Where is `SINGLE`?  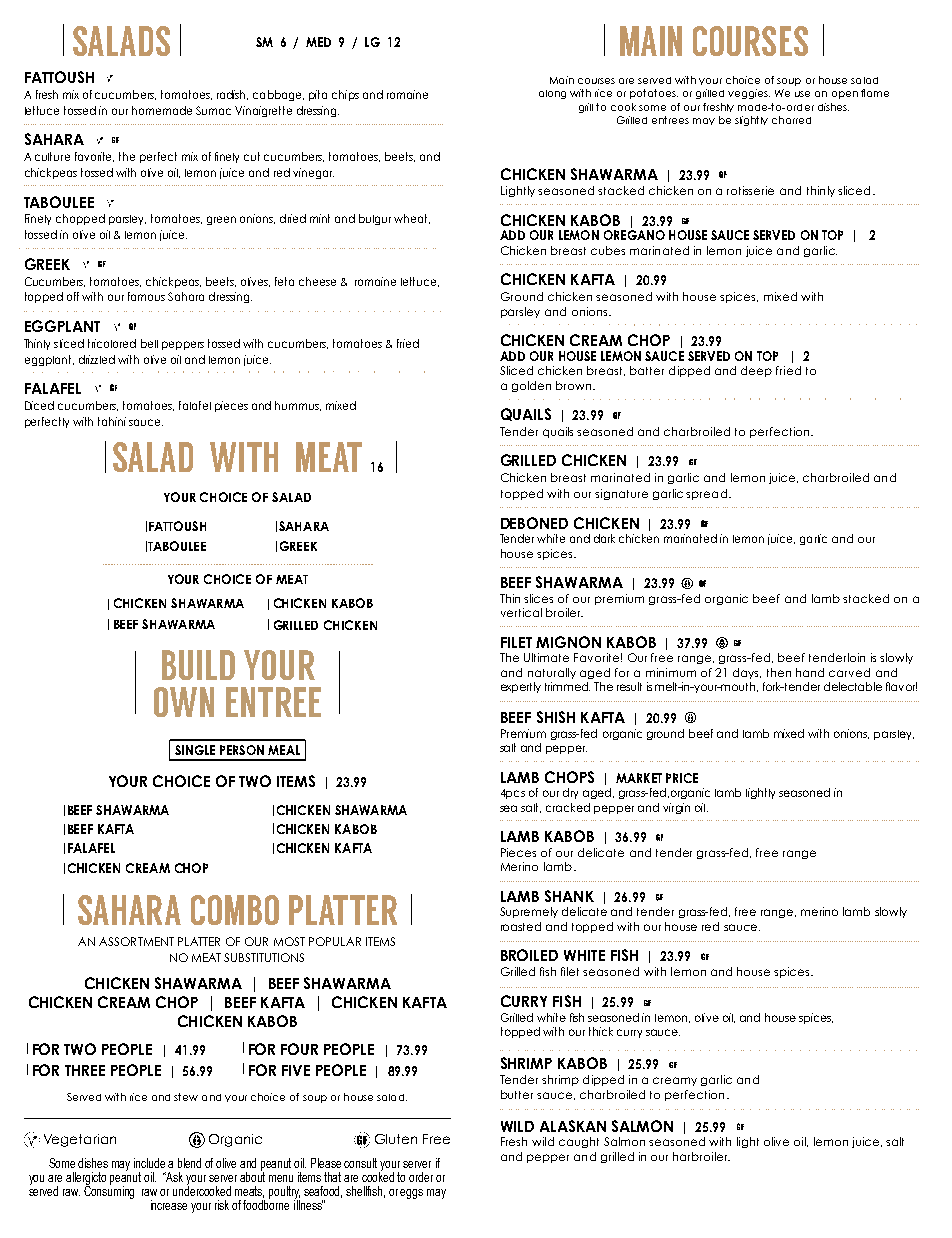 SINGLE is located at coordinates (195, 750).
